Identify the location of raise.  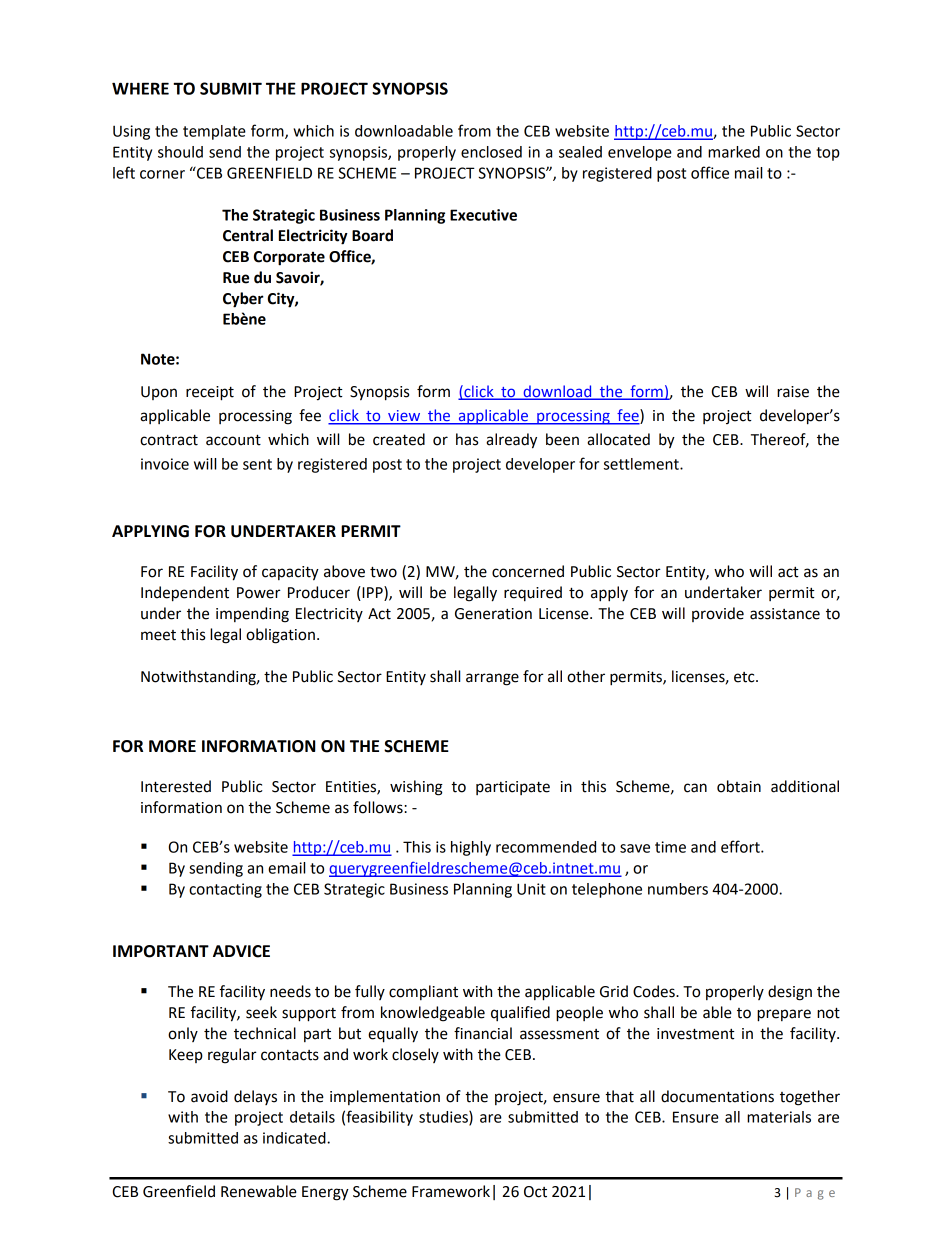
(793, 392).
